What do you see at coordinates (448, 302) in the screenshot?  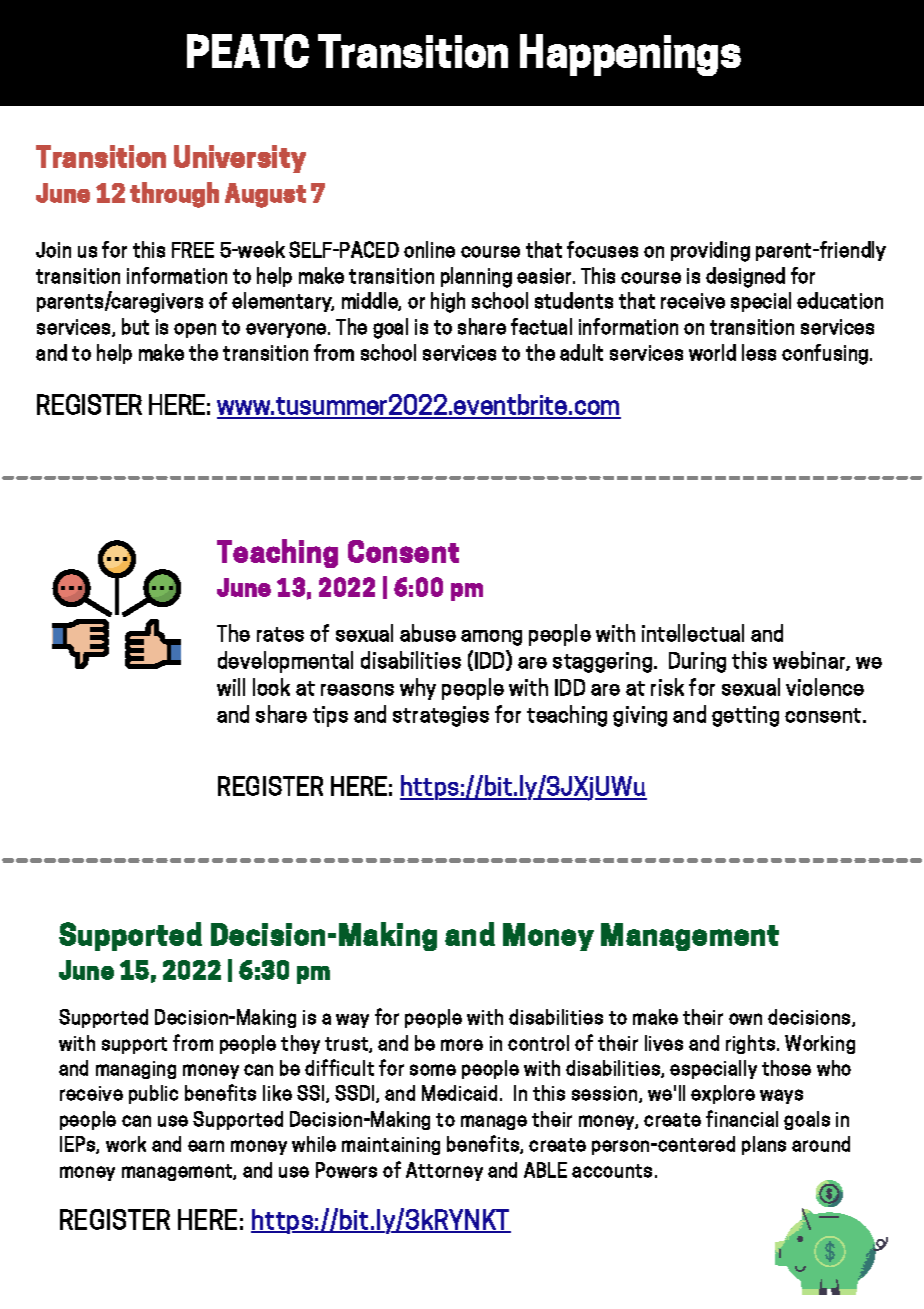 I see `high` at bounding box center [448, 302].
